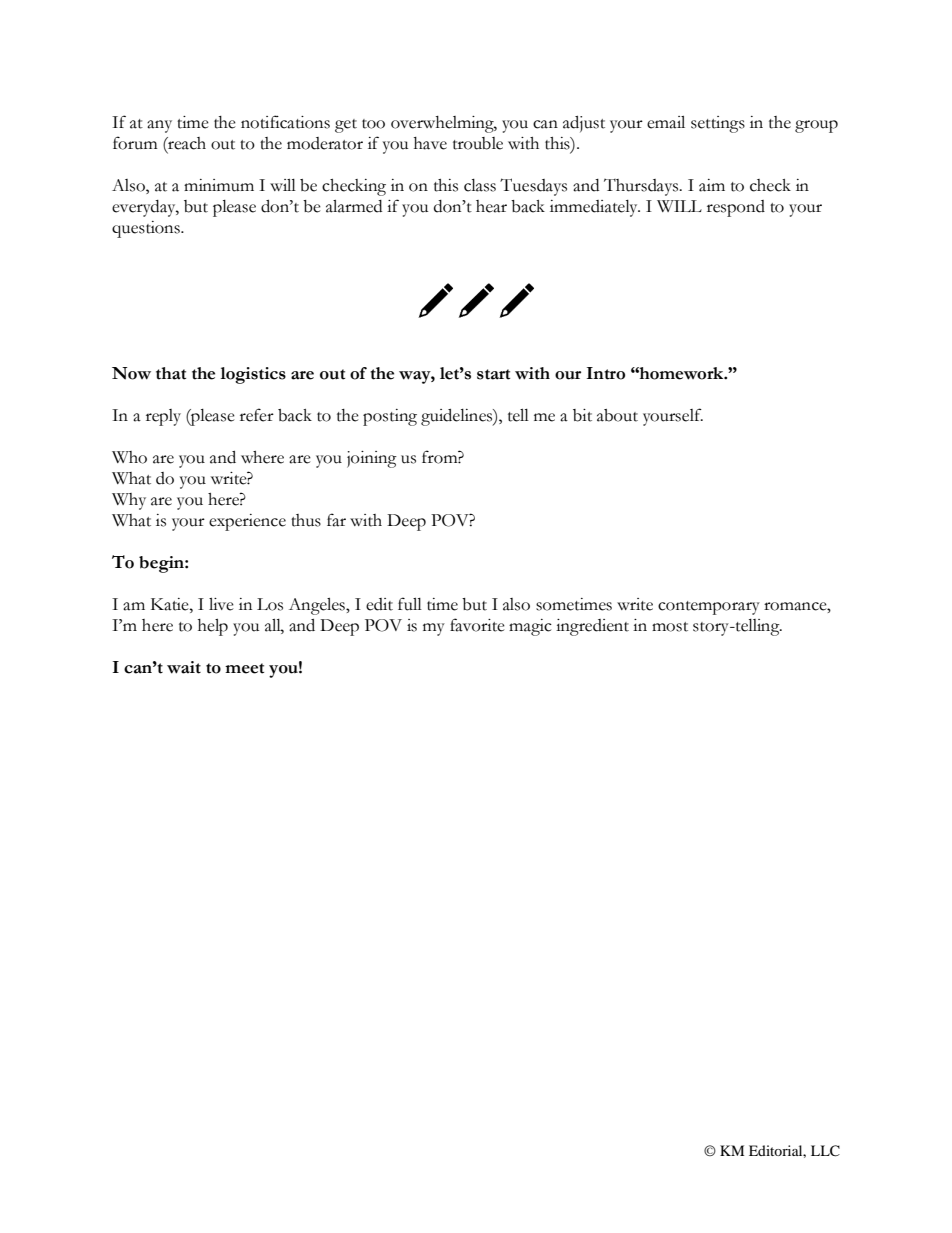  I want to click on most, so click(670, 627).
